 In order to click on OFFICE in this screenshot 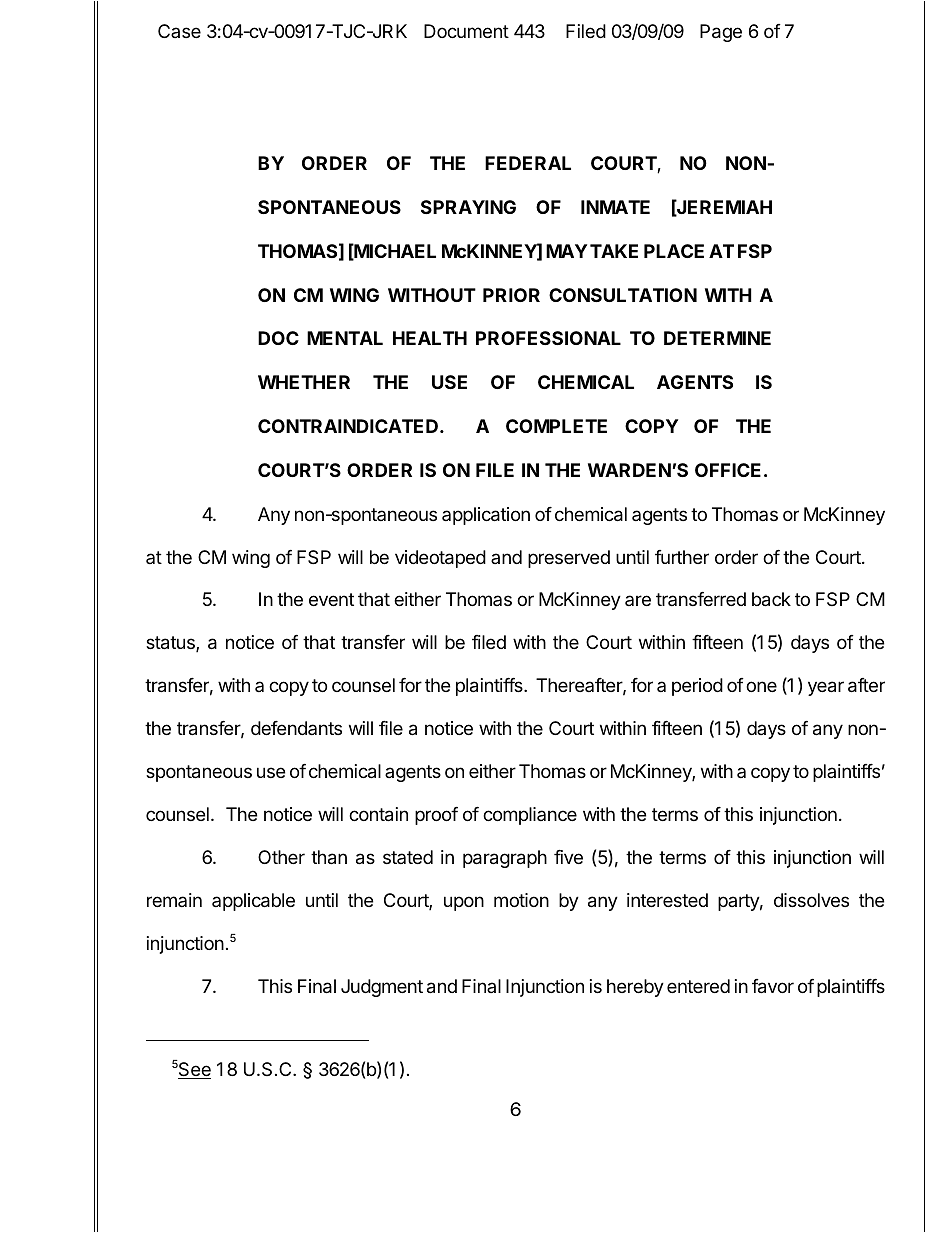, I will do `click(728, 470)`.
